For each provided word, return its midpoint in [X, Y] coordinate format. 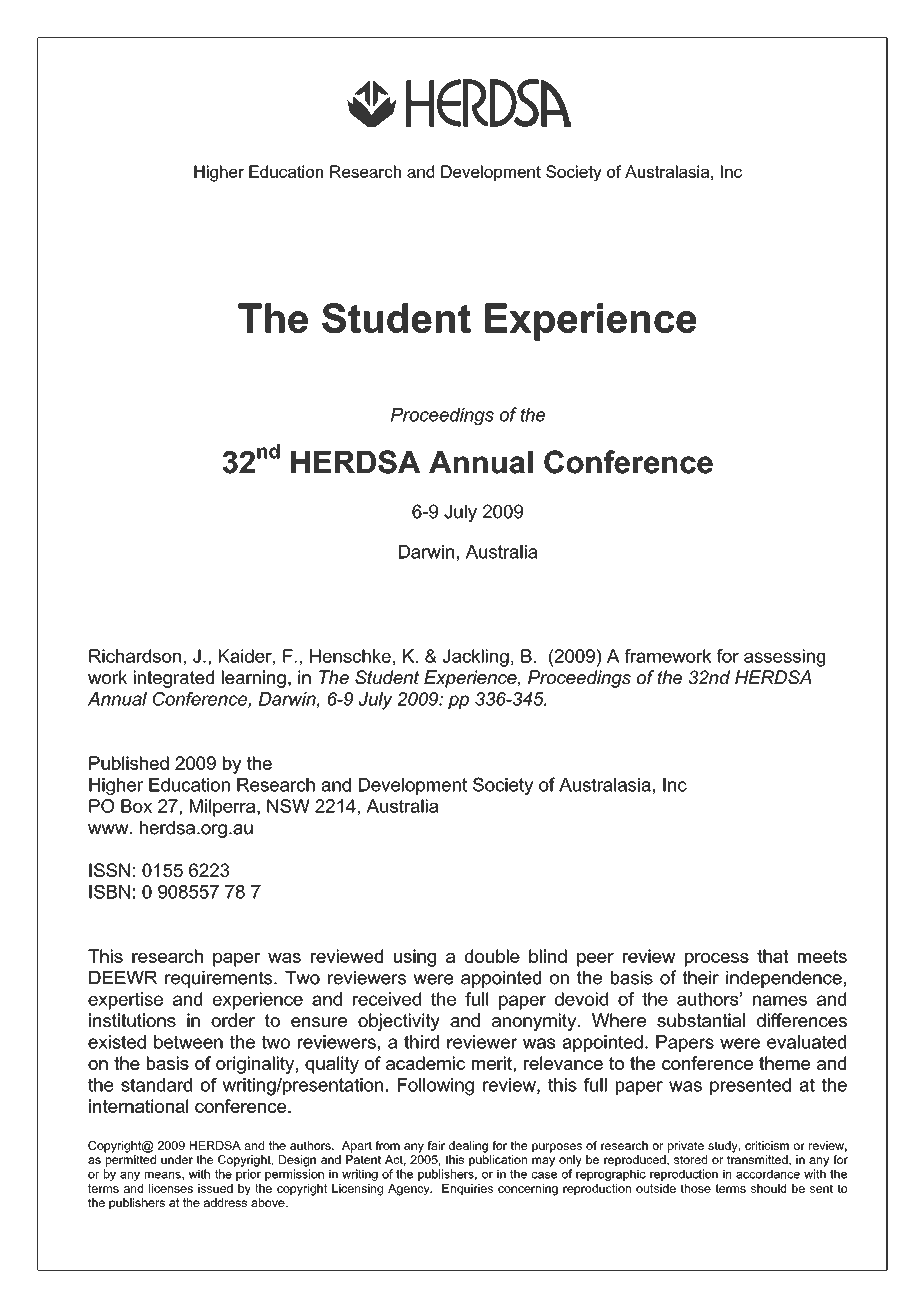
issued [215, 1188]
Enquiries [467, 1189]
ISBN [109, 892]
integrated [174, 679]
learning [254, 679]
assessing [784, 658]
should [768, 1188]
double [492, 956]
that [773, 956]
